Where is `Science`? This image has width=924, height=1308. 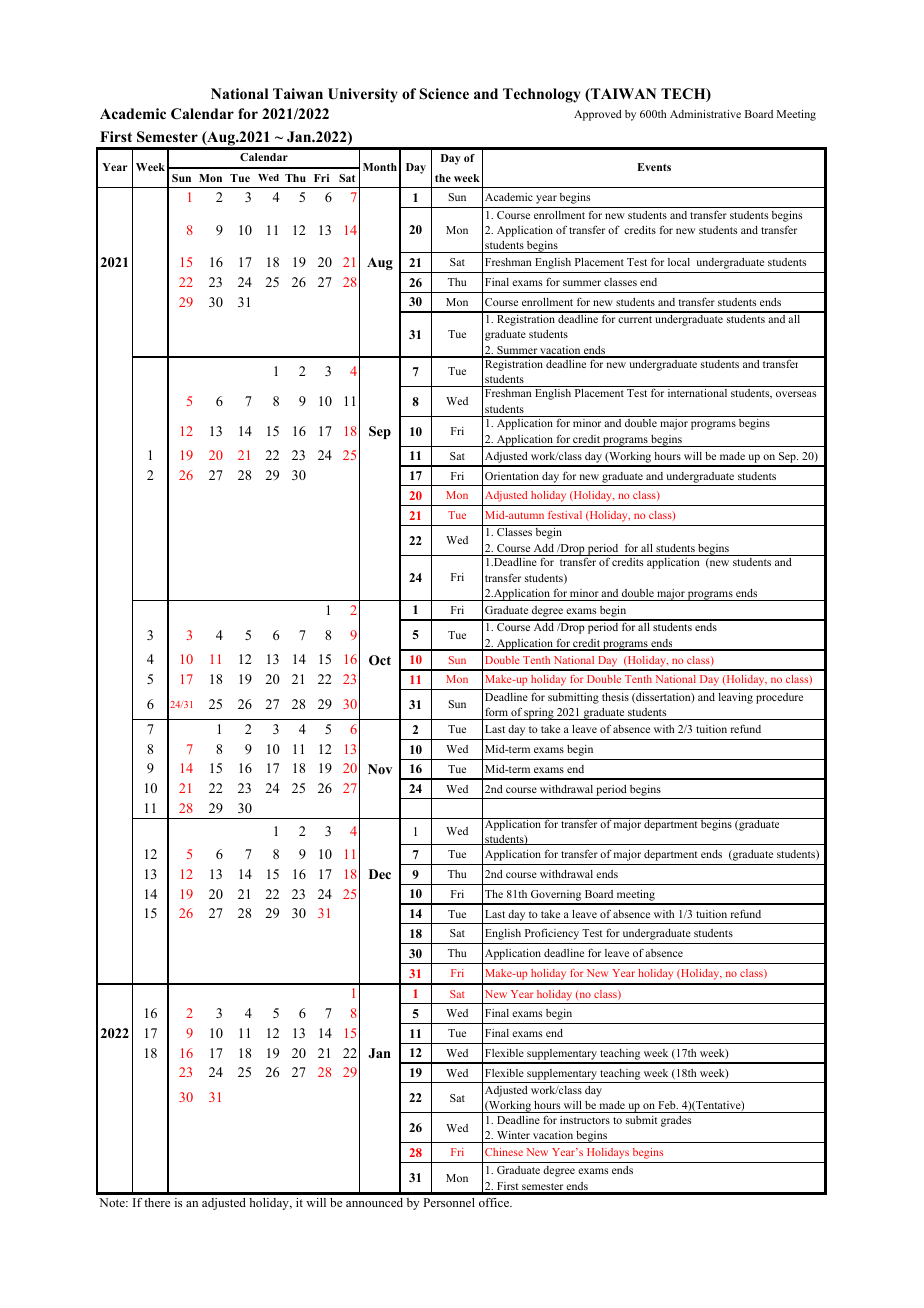
Science is located at coordinates (444, 94).
